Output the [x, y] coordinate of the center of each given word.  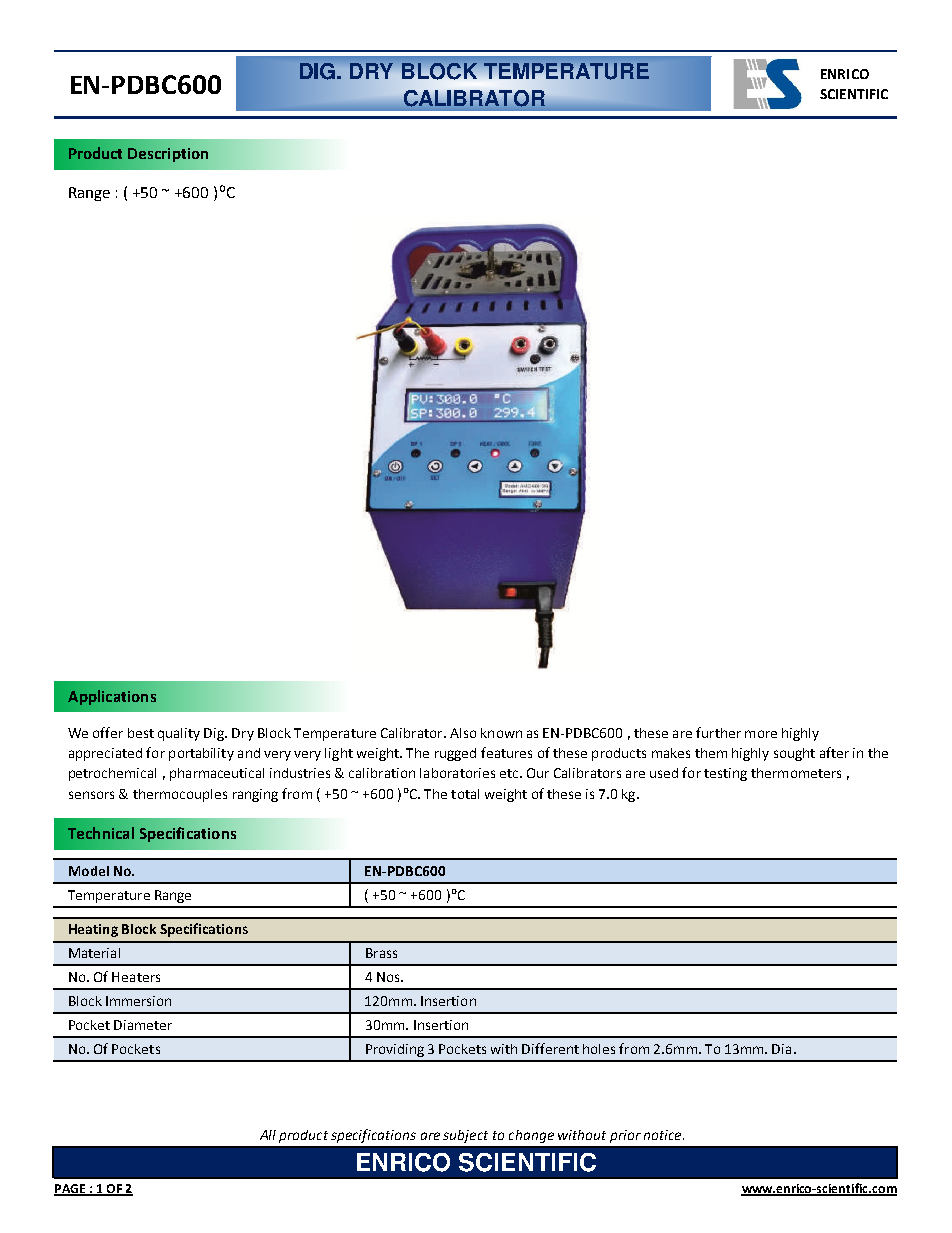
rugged [455, 754]
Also [463, 733]
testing [725, 774]
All [268, 1135]
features [506, 752]
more [761, 734]
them [711, 753]
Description [168, 155]
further [718, 732]
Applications [112, 697]
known [501, 733]
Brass [381, 953]
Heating [93, 930]
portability [201, 754]
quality [179, 734]
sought [794, 754]
